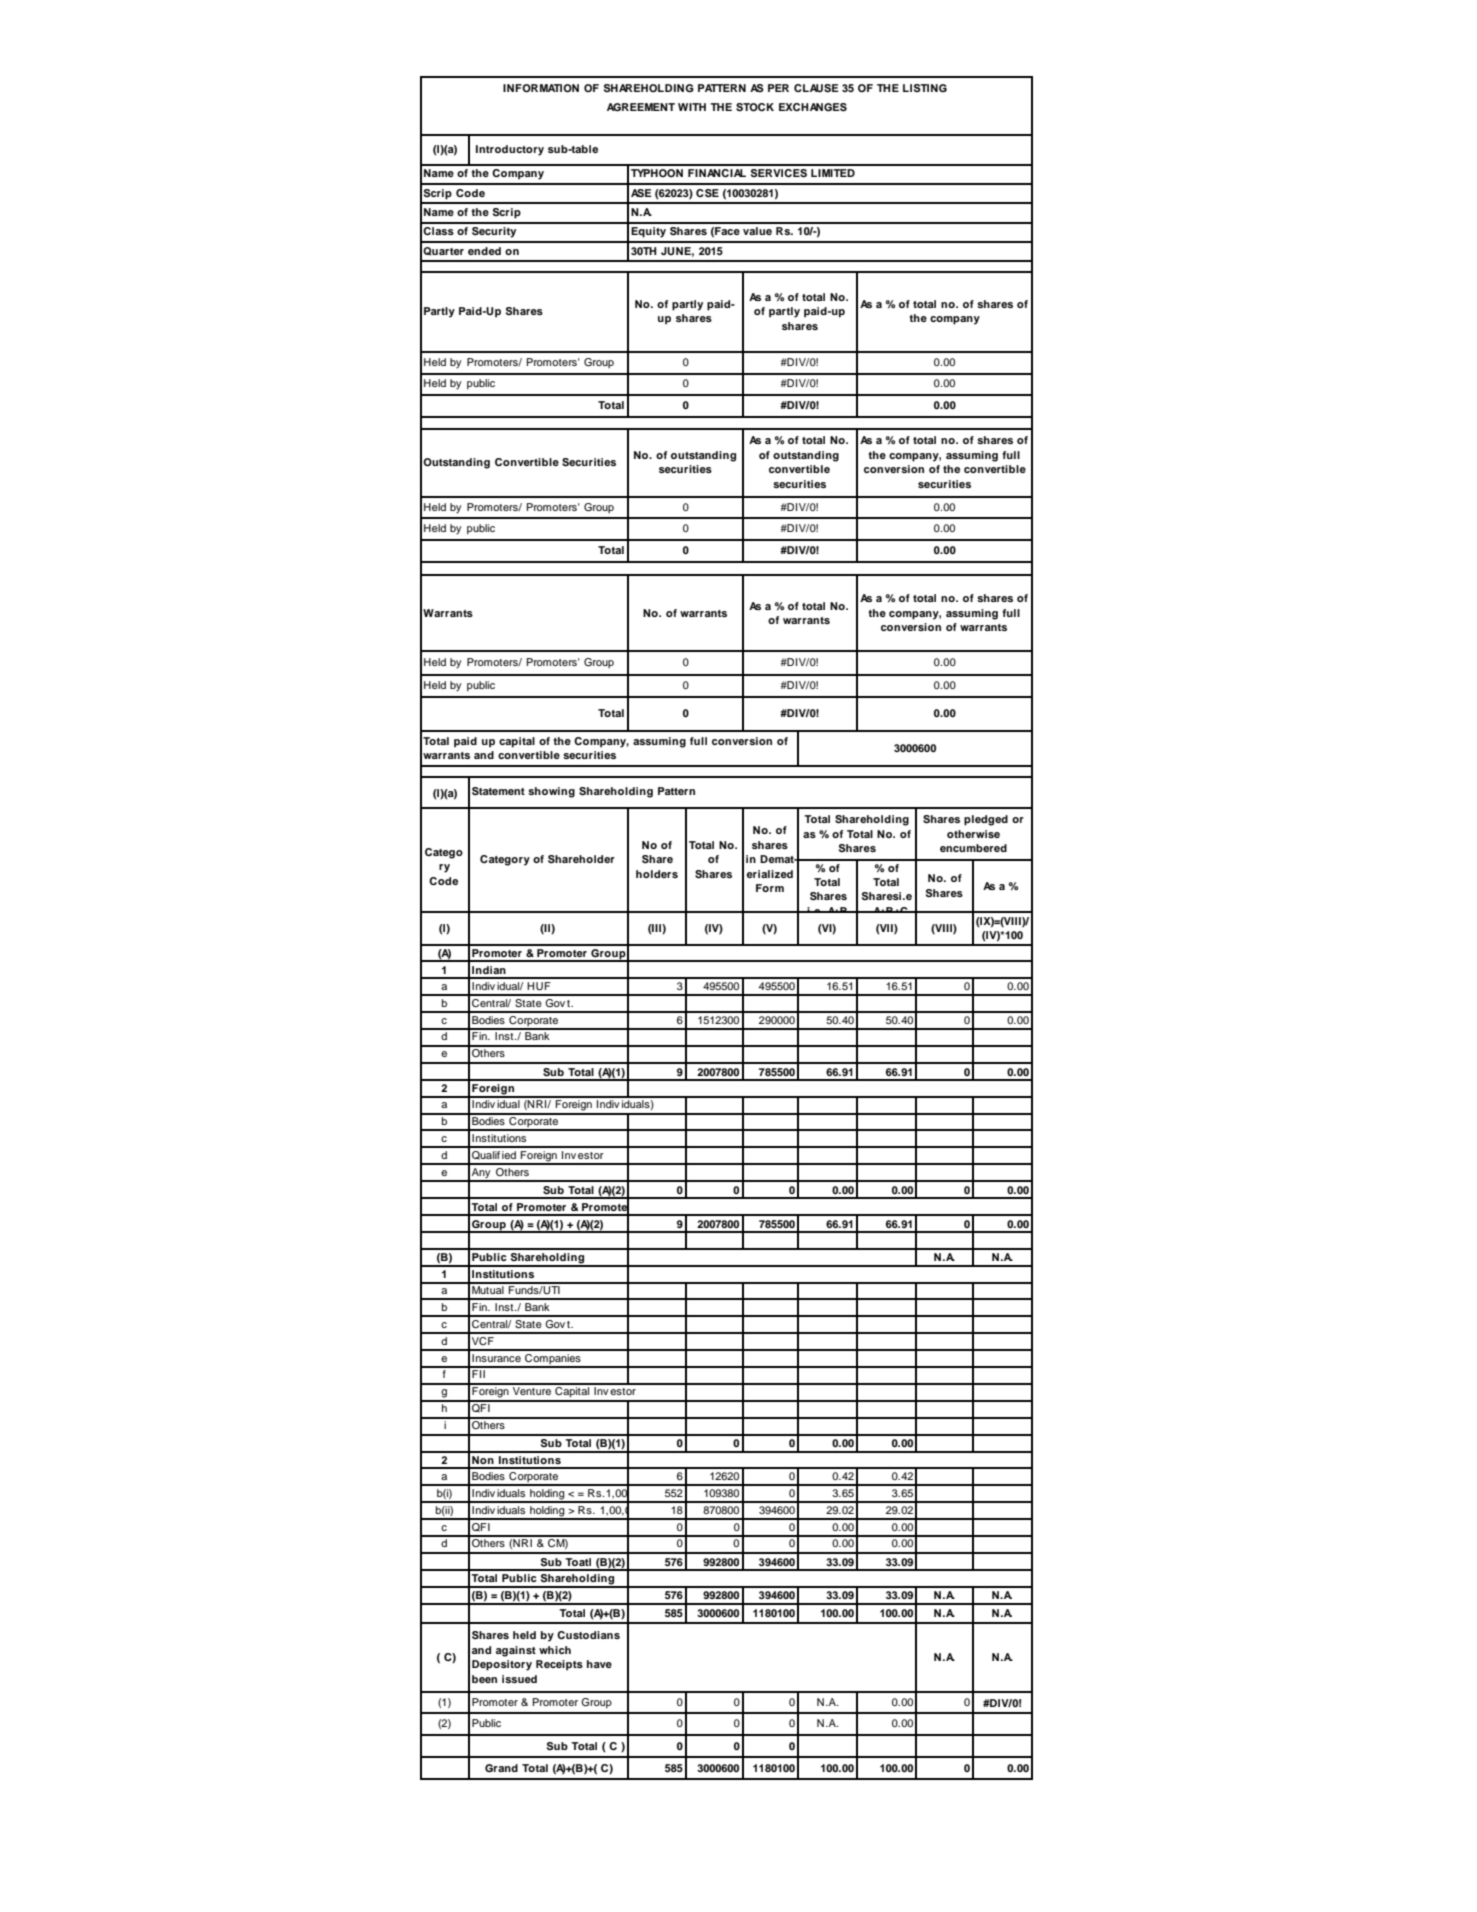  What do you see at coordinates (519, 1679) in the document?
I see `issued` at bounding box center [519, 1679].
